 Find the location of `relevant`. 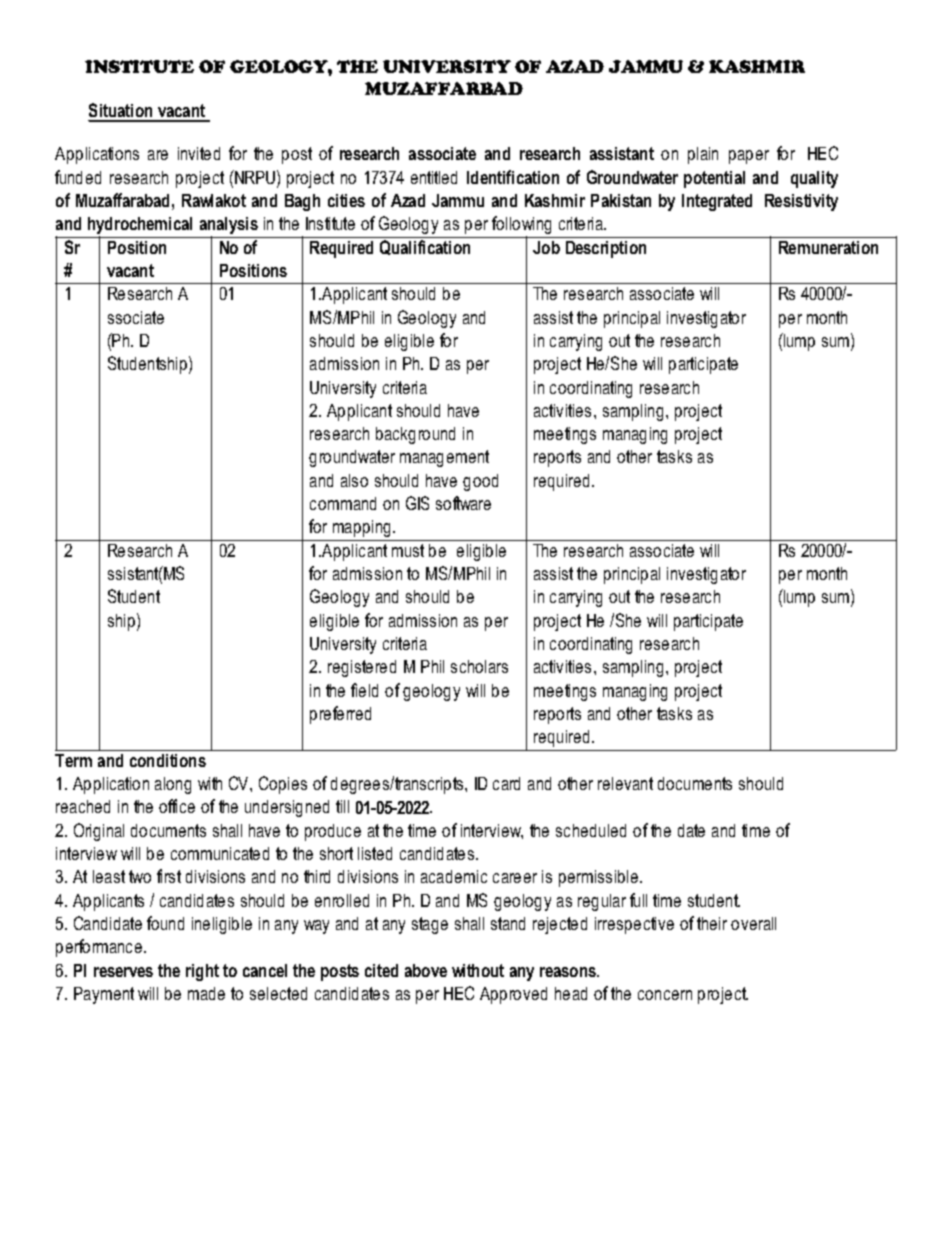

relevant is located at coordinates (625, 783).
